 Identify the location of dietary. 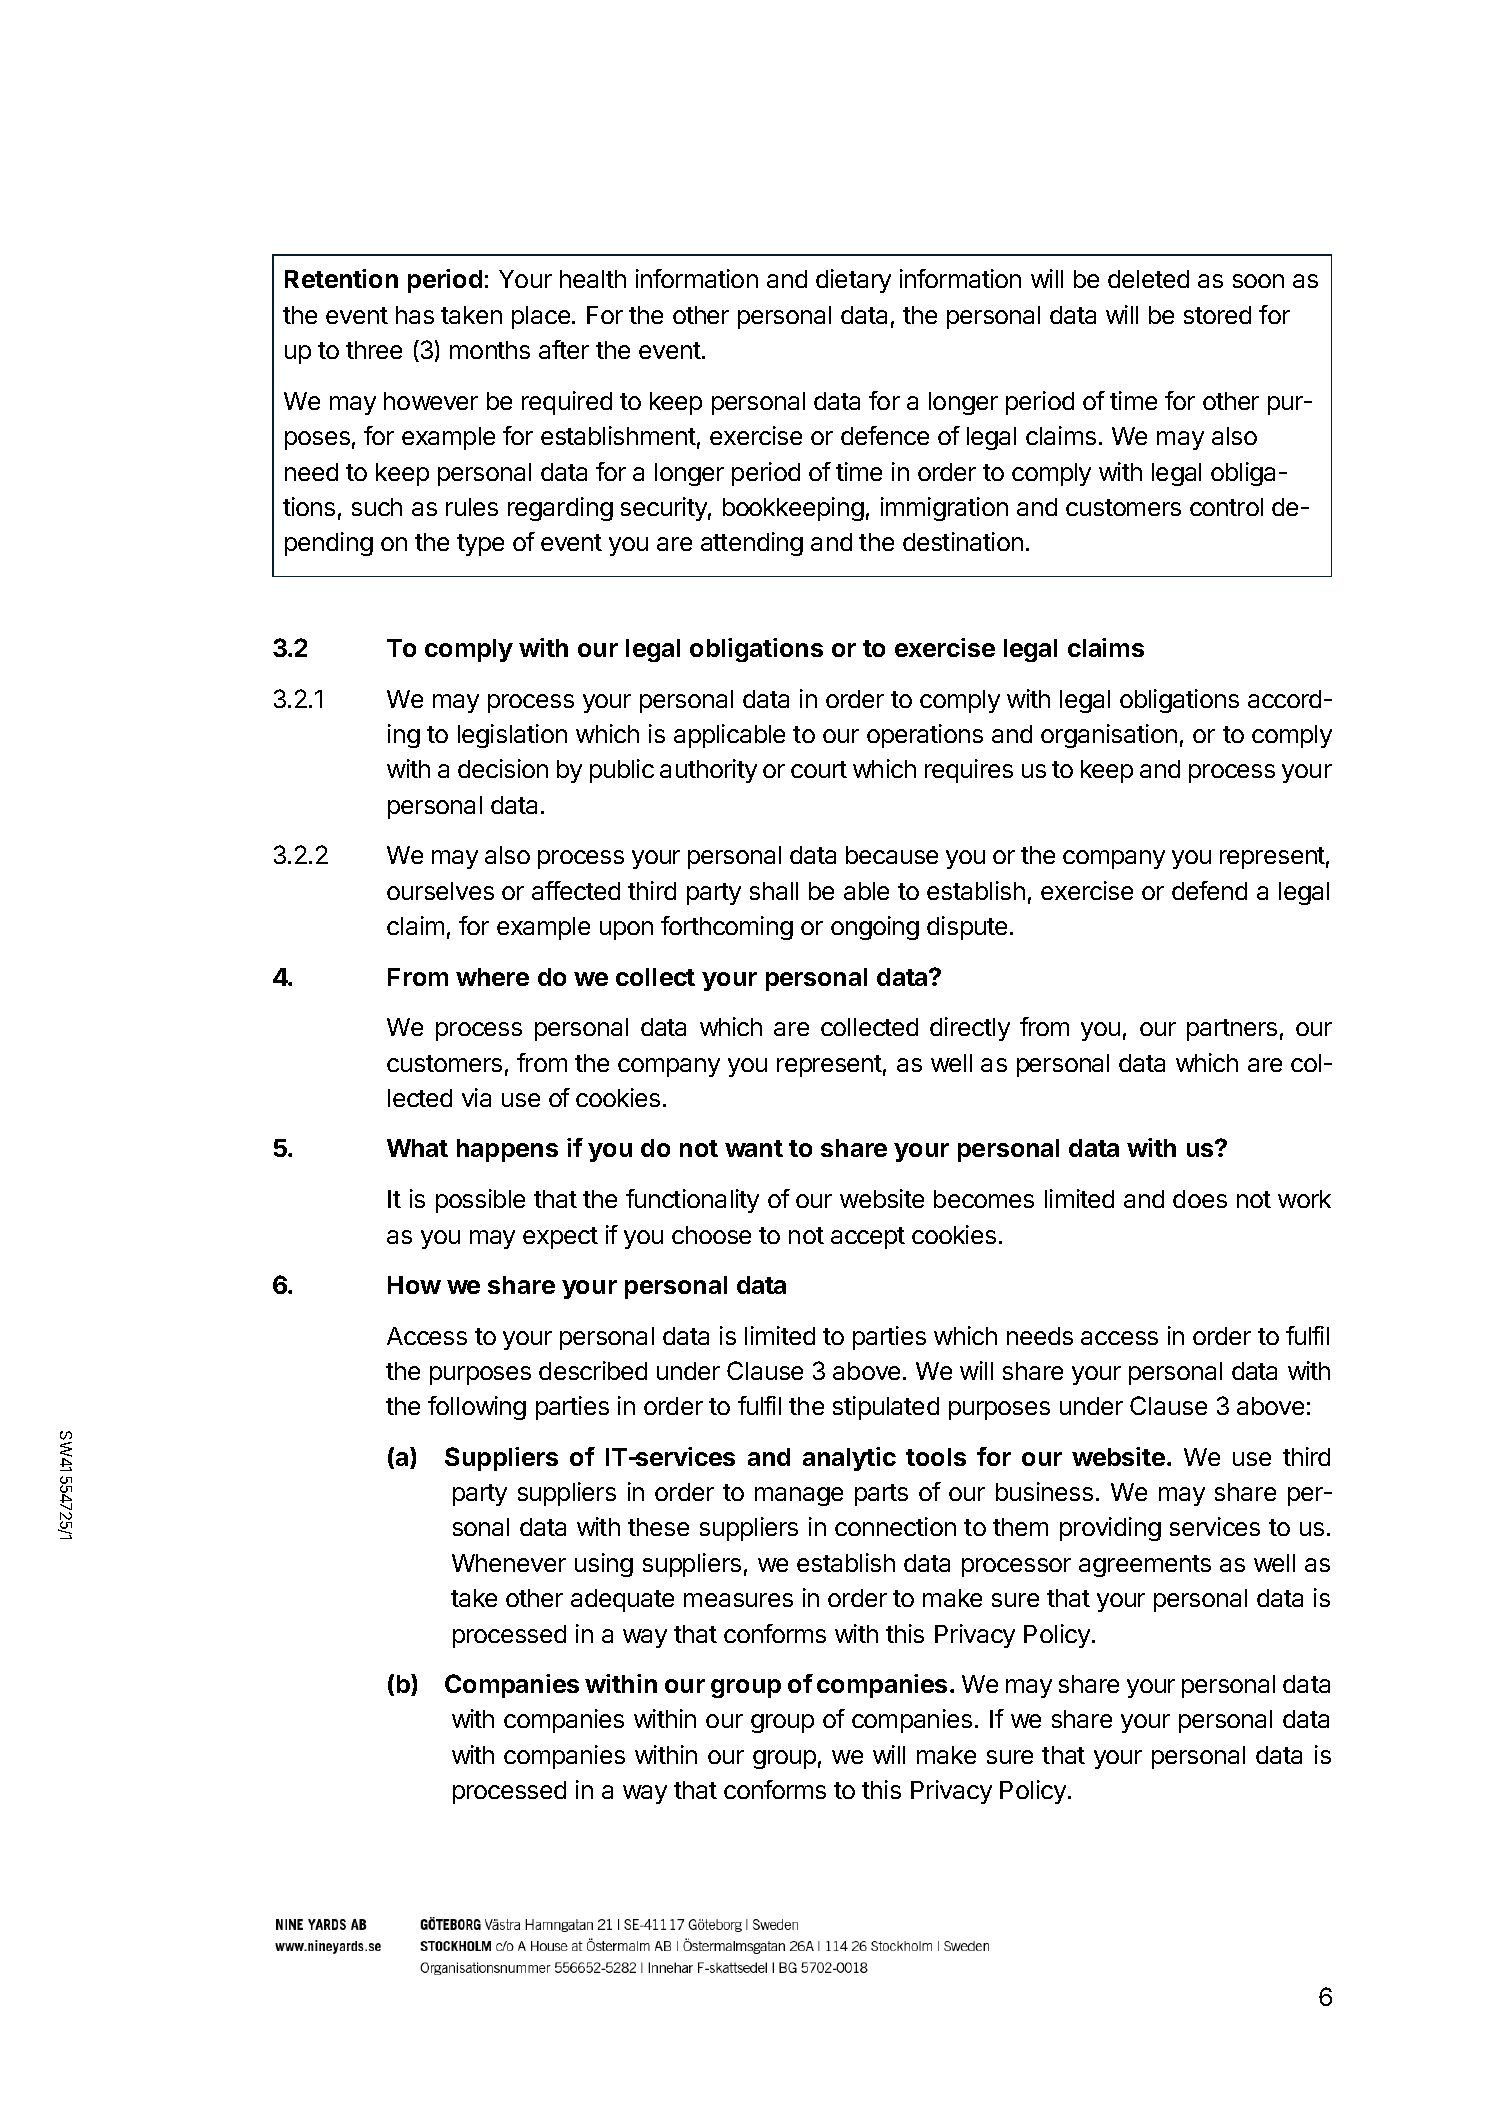
(853, 281).
